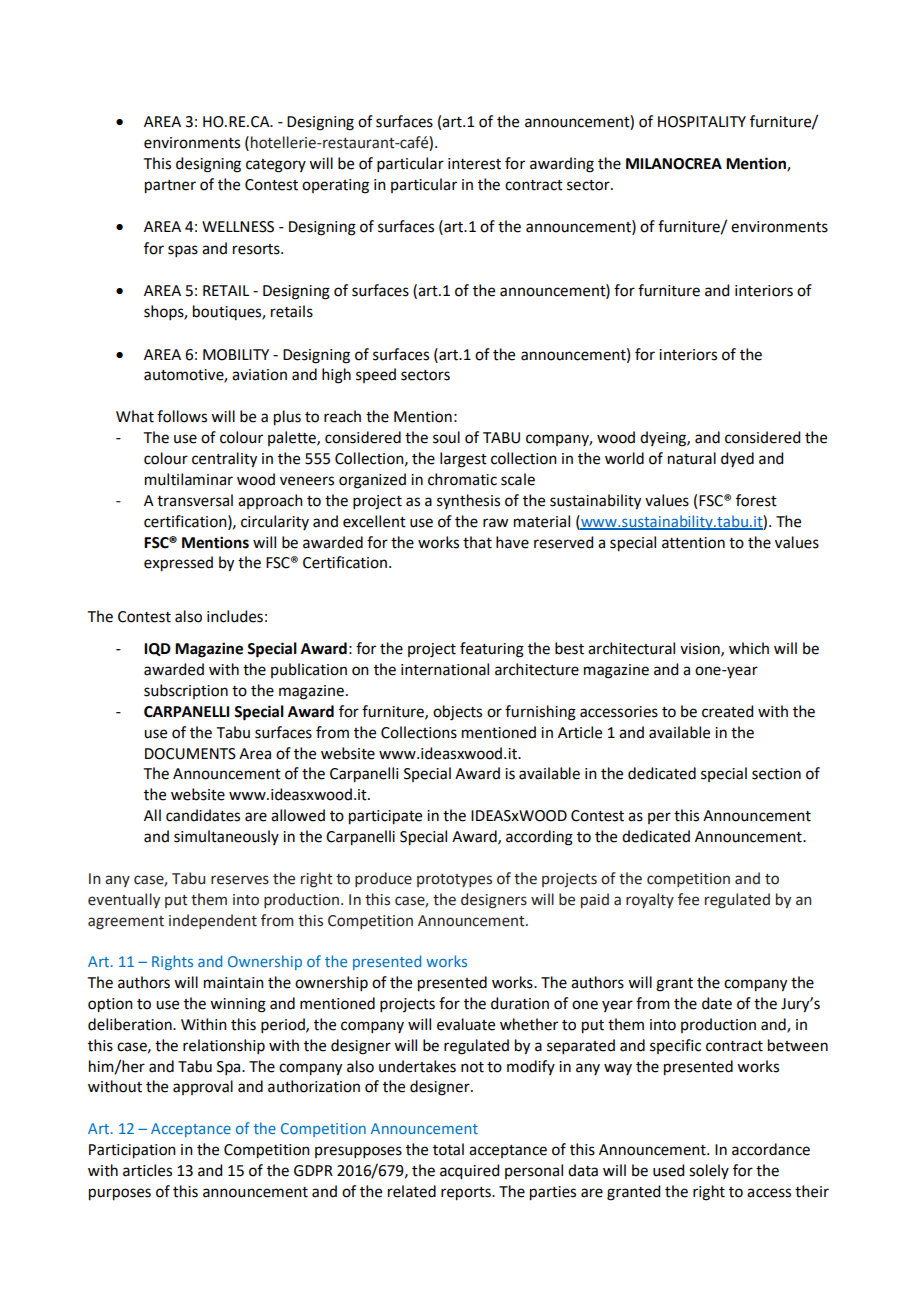 The image size is (924, 1308). Describe the element at coordinates (445, 669) in the screenshot. I see `international` at that location.
